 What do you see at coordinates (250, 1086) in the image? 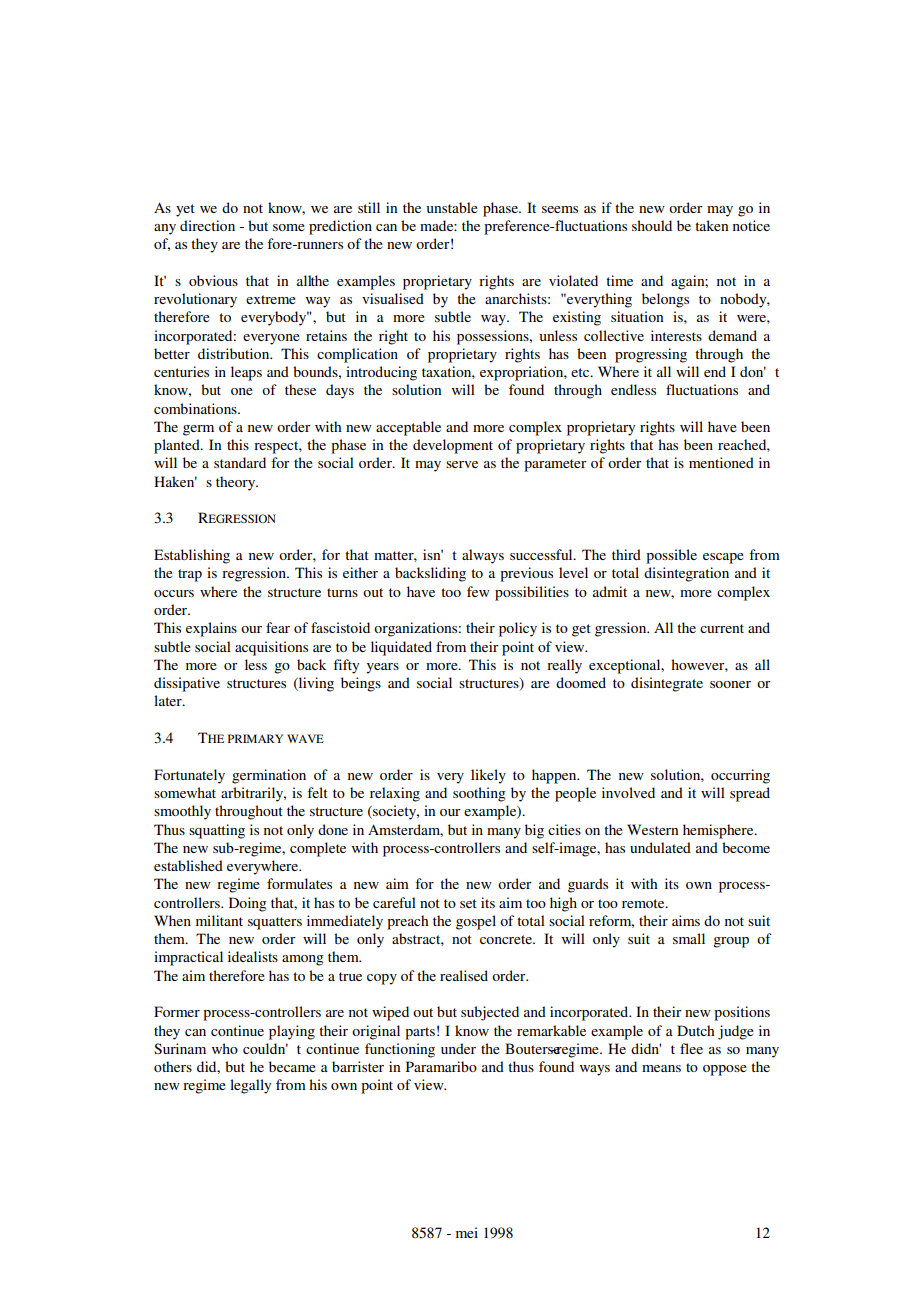
I see `legally` at bounding box center [250, 1086].
